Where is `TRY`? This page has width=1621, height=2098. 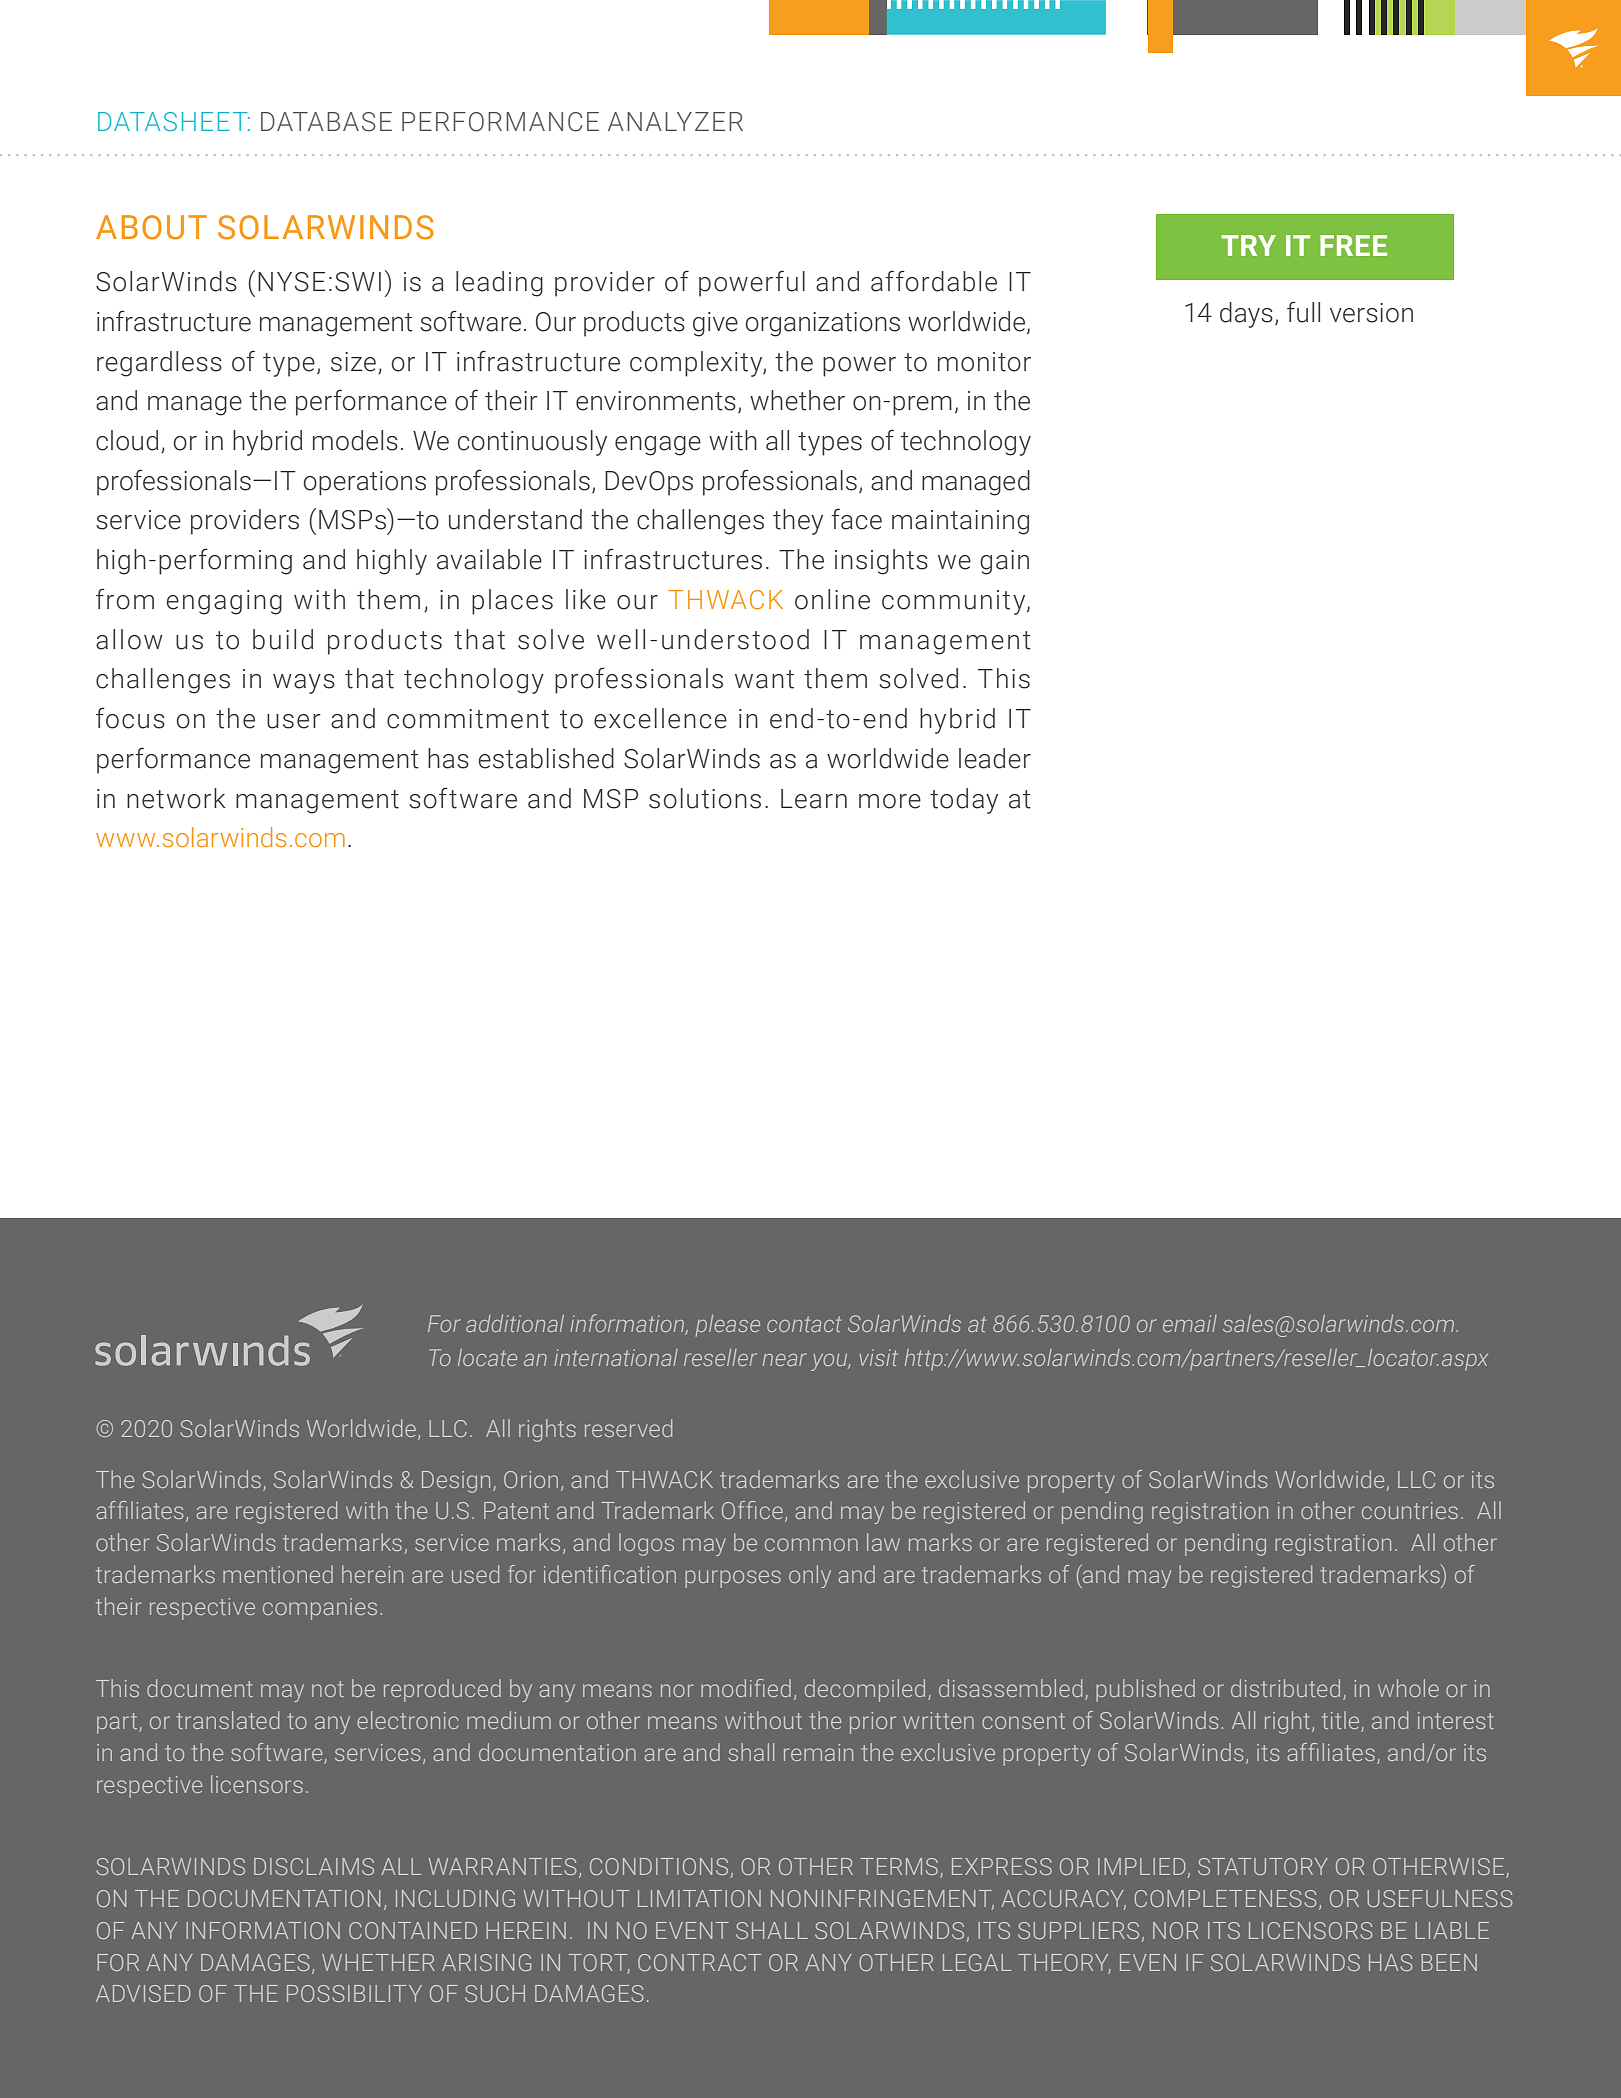
TRY is located at coordinates (1248, 245).
